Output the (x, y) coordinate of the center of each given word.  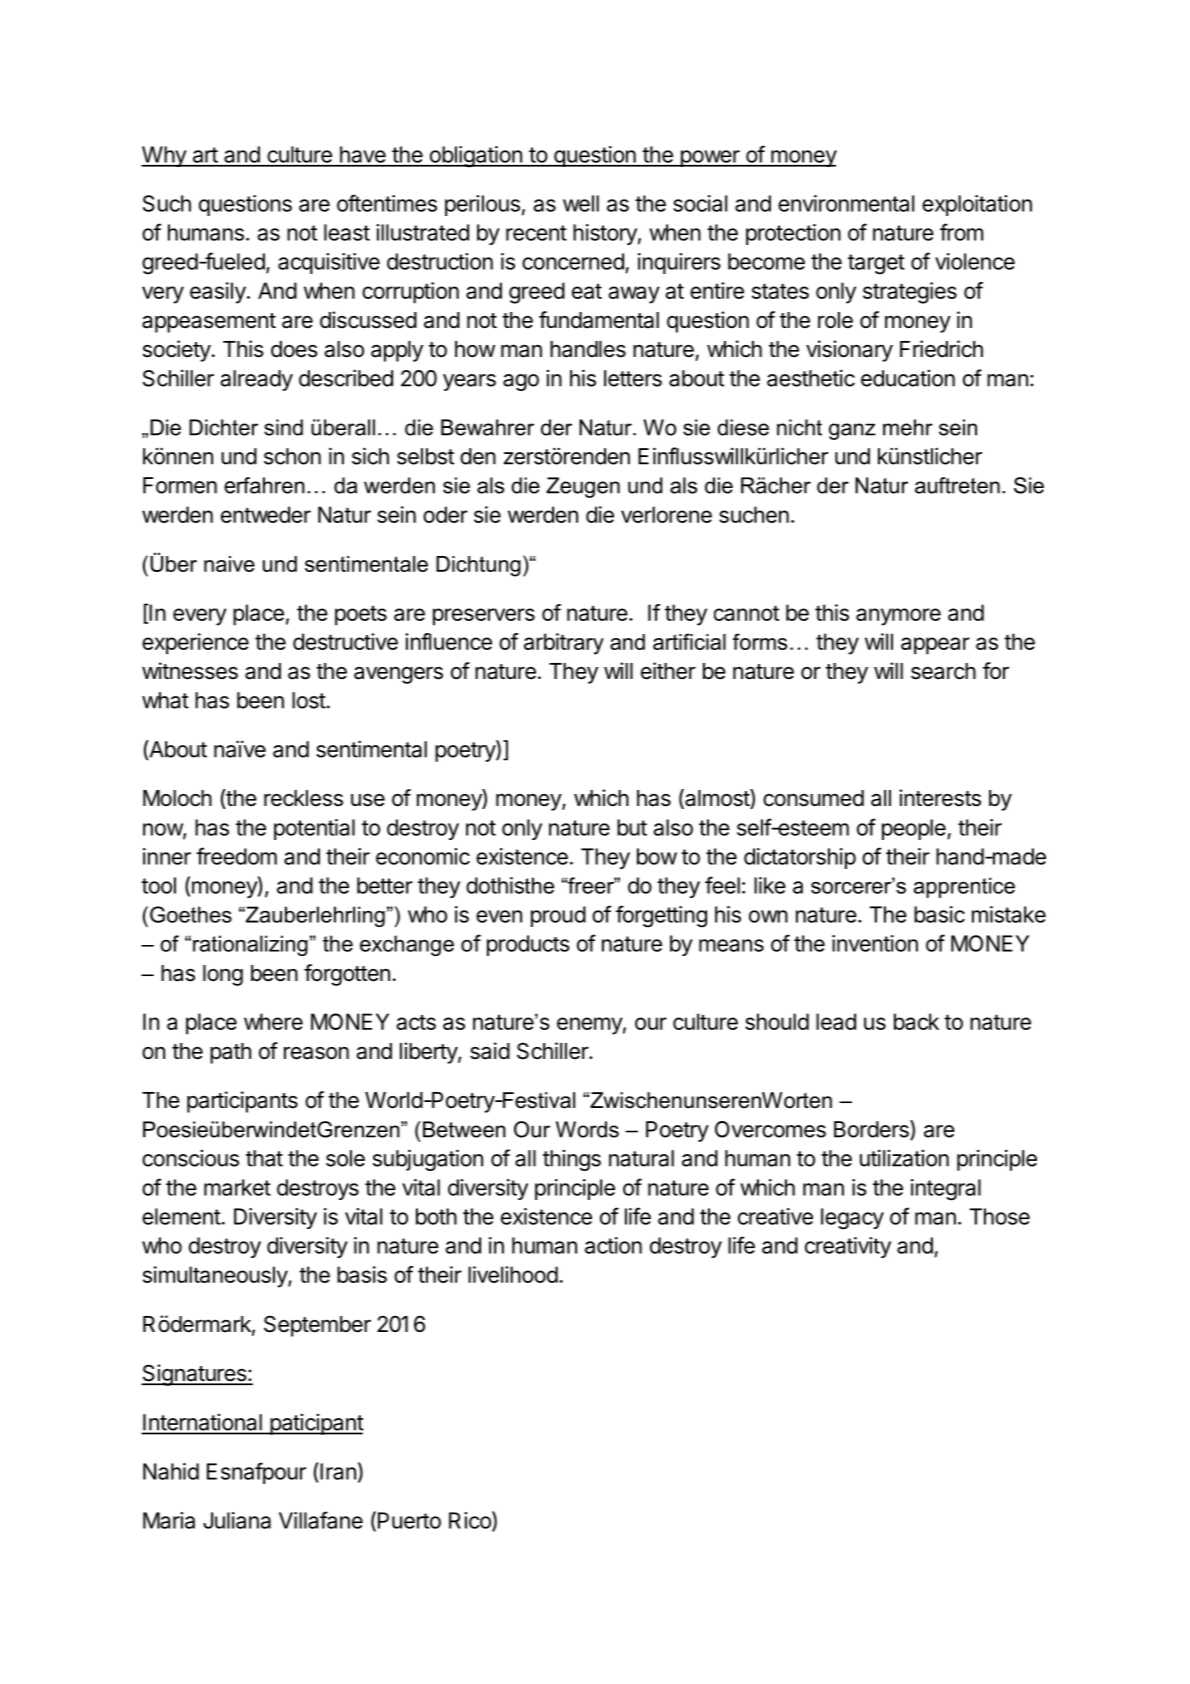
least (347, 232)
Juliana (237, 1520)
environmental (846, 203)
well (581, 203)
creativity (848, 1247)
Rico (471, 1521)
